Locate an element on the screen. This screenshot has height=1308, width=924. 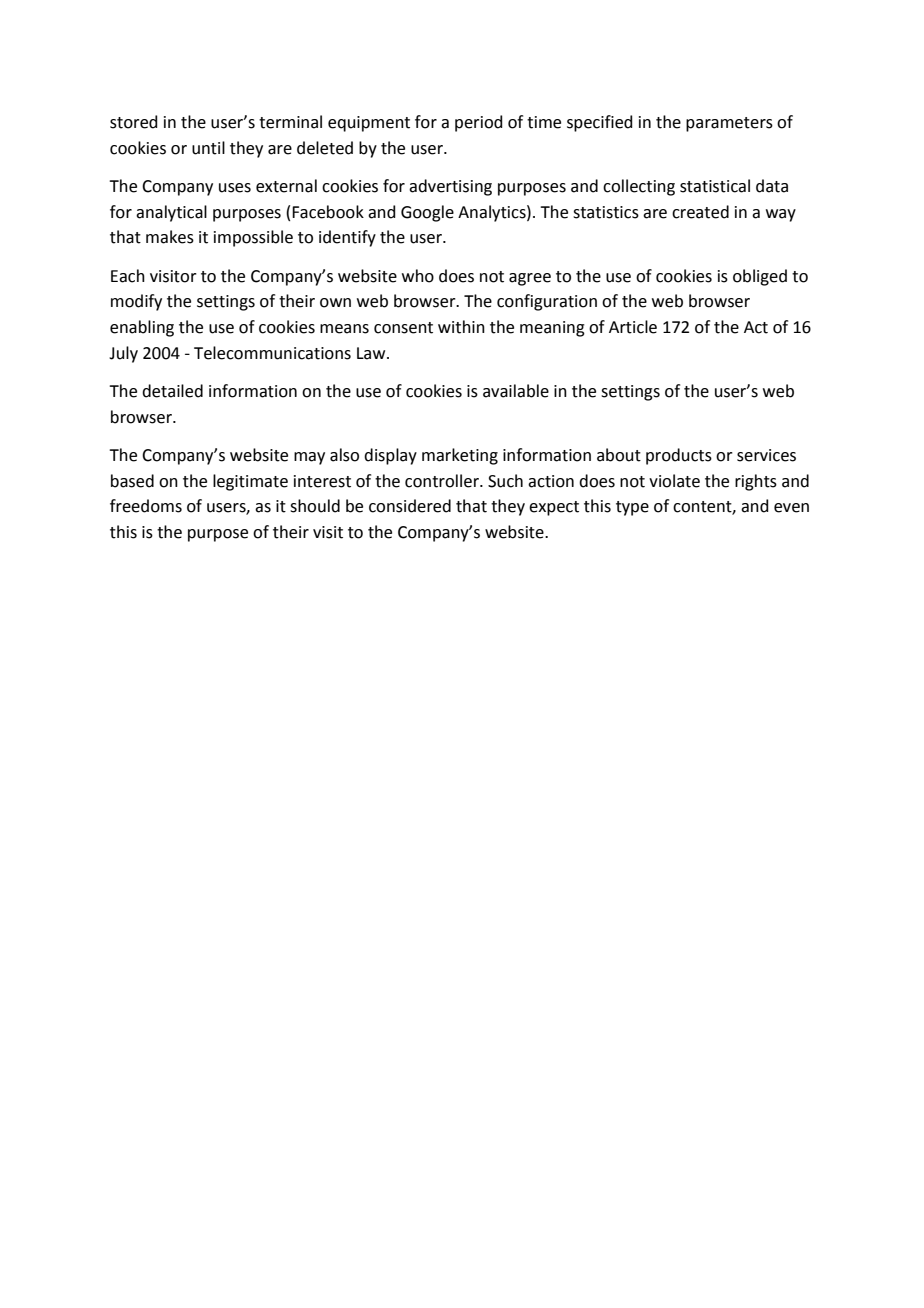
Article is located at coordinates (633, 327).
